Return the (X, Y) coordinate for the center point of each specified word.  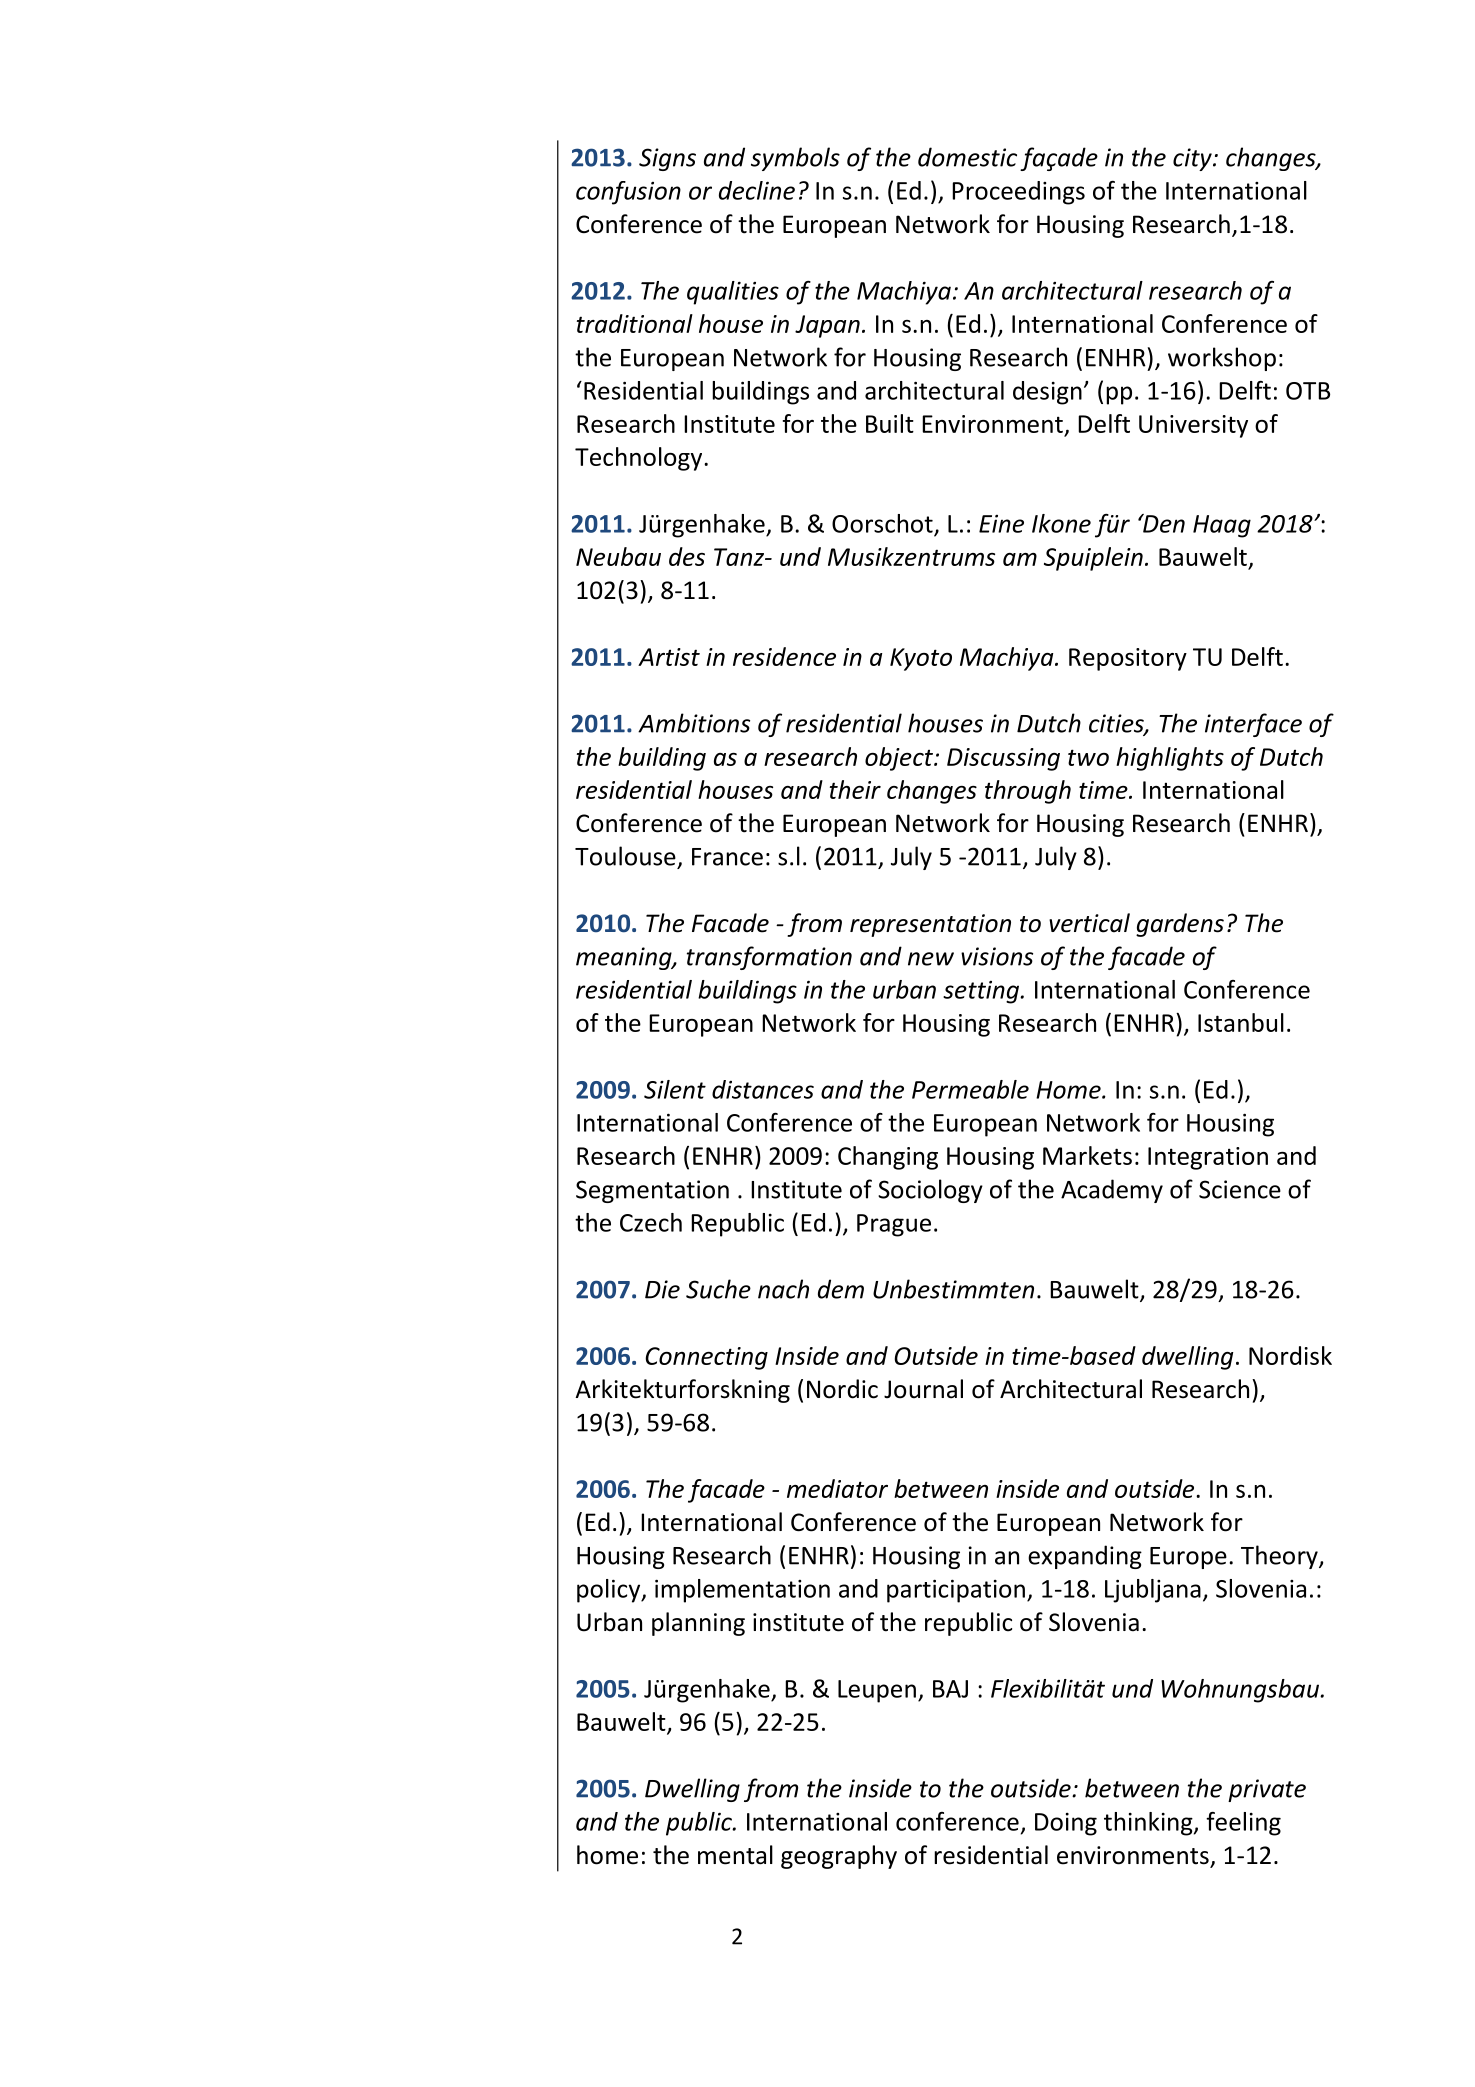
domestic (967, 157)
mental (735, 1855)
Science (1240, 1189)
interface (1253, 725)
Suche (718, 1289)
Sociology (930, 1191)
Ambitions (694, 723)
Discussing (1003, 759)
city (1193, 159)
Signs (667, 159)
